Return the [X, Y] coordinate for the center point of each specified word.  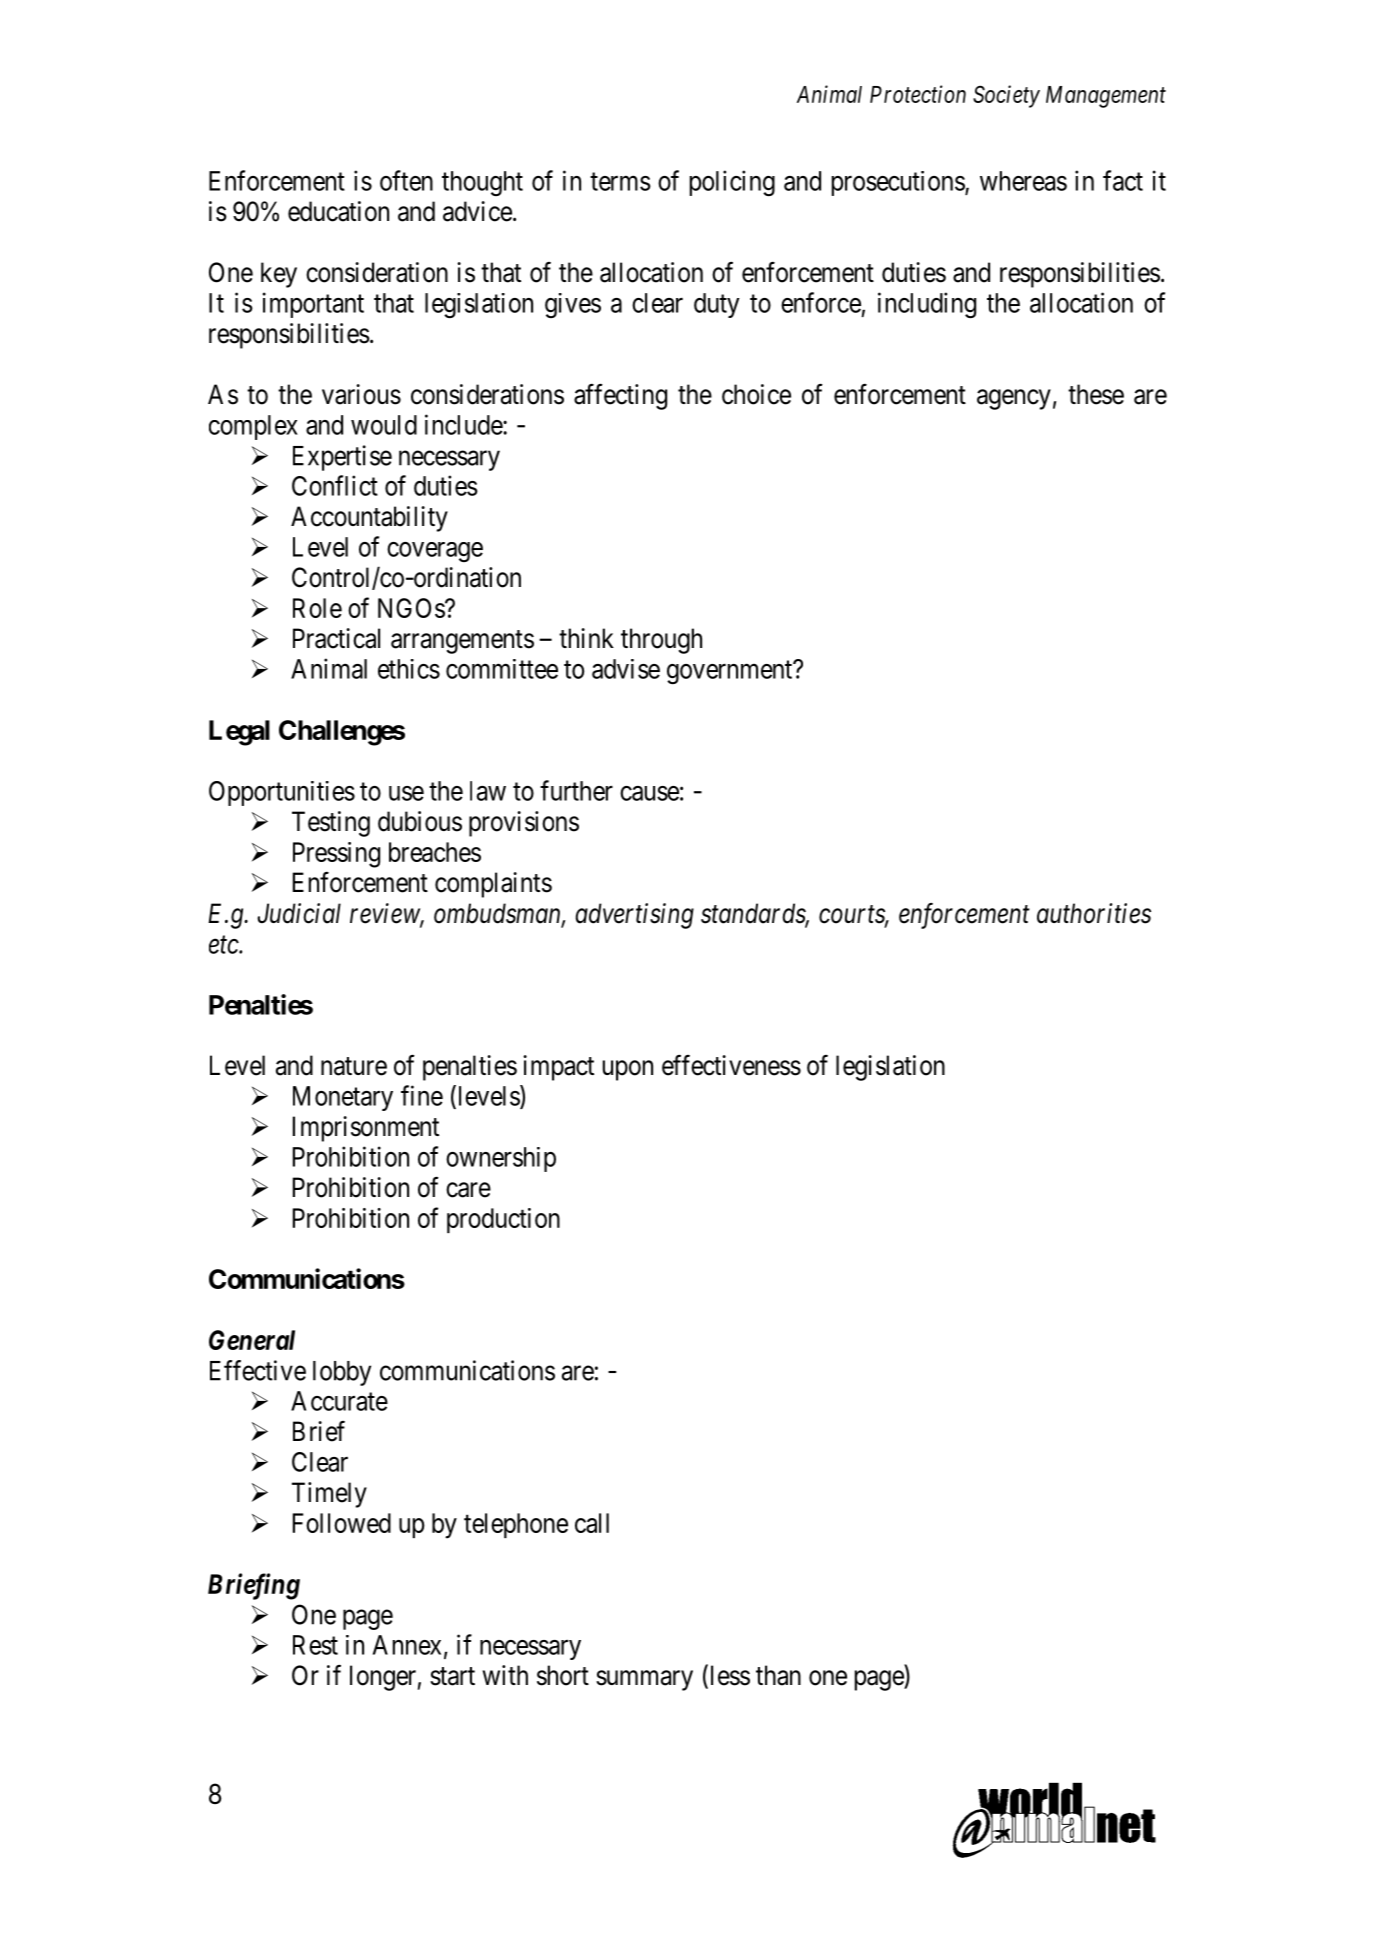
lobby [342, 1373]
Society [1006, 96]
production [503, 1220]
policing [732, 183]
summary [644, 1680]
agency [1014, 399]
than [778, 1675]
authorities [1094, 913]
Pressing [336, 855]
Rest [315, 1645]
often [406, 180]
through [661, 641]
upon [628, 1070]
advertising [635, 916]
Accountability [369, 519]
